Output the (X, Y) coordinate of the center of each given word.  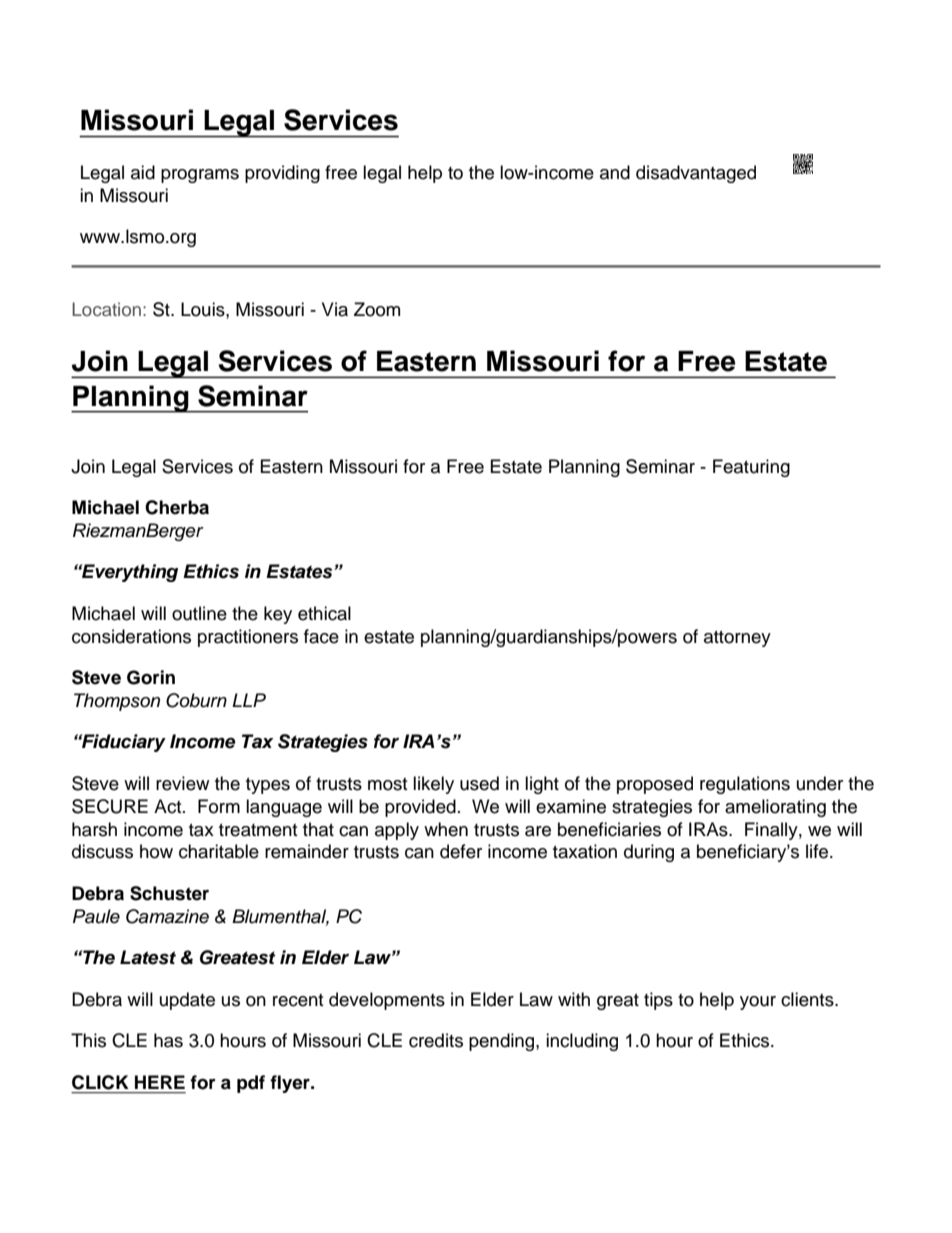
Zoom (377, 309)
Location (106, 309)
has (168, 1040)
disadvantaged (696, 174)
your (758, 1003)
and (615, 172)
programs (200, 176)
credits (436, 1040)
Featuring (751, 468)
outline (199, 613)
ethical (324, 613)
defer (461, 851)
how (156, 851)
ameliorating (775, 808)
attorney (737, 639)
